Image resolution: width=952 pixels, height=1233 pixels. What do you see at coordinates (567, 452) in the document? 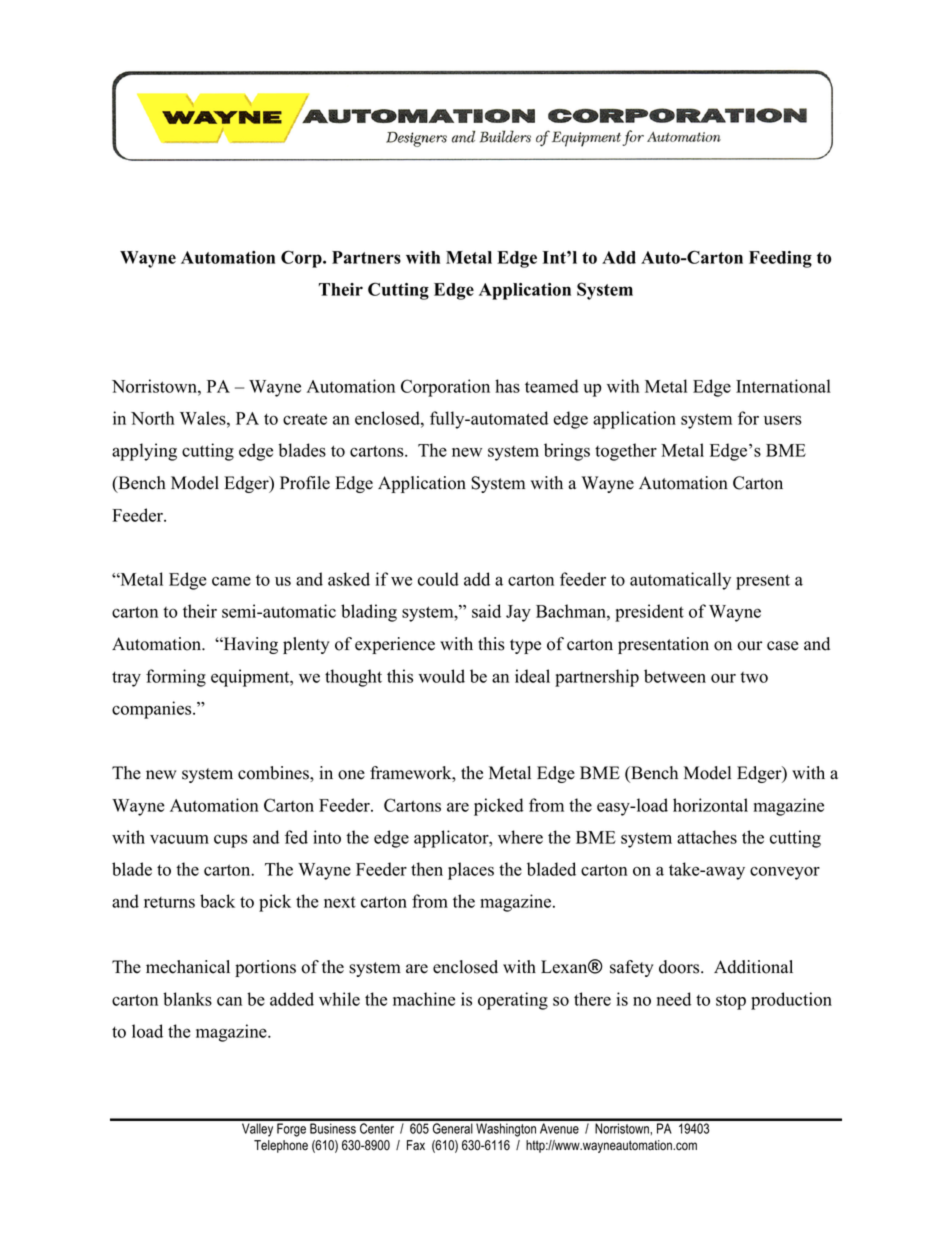
I see `brings` at bounding box center [567, 452].
